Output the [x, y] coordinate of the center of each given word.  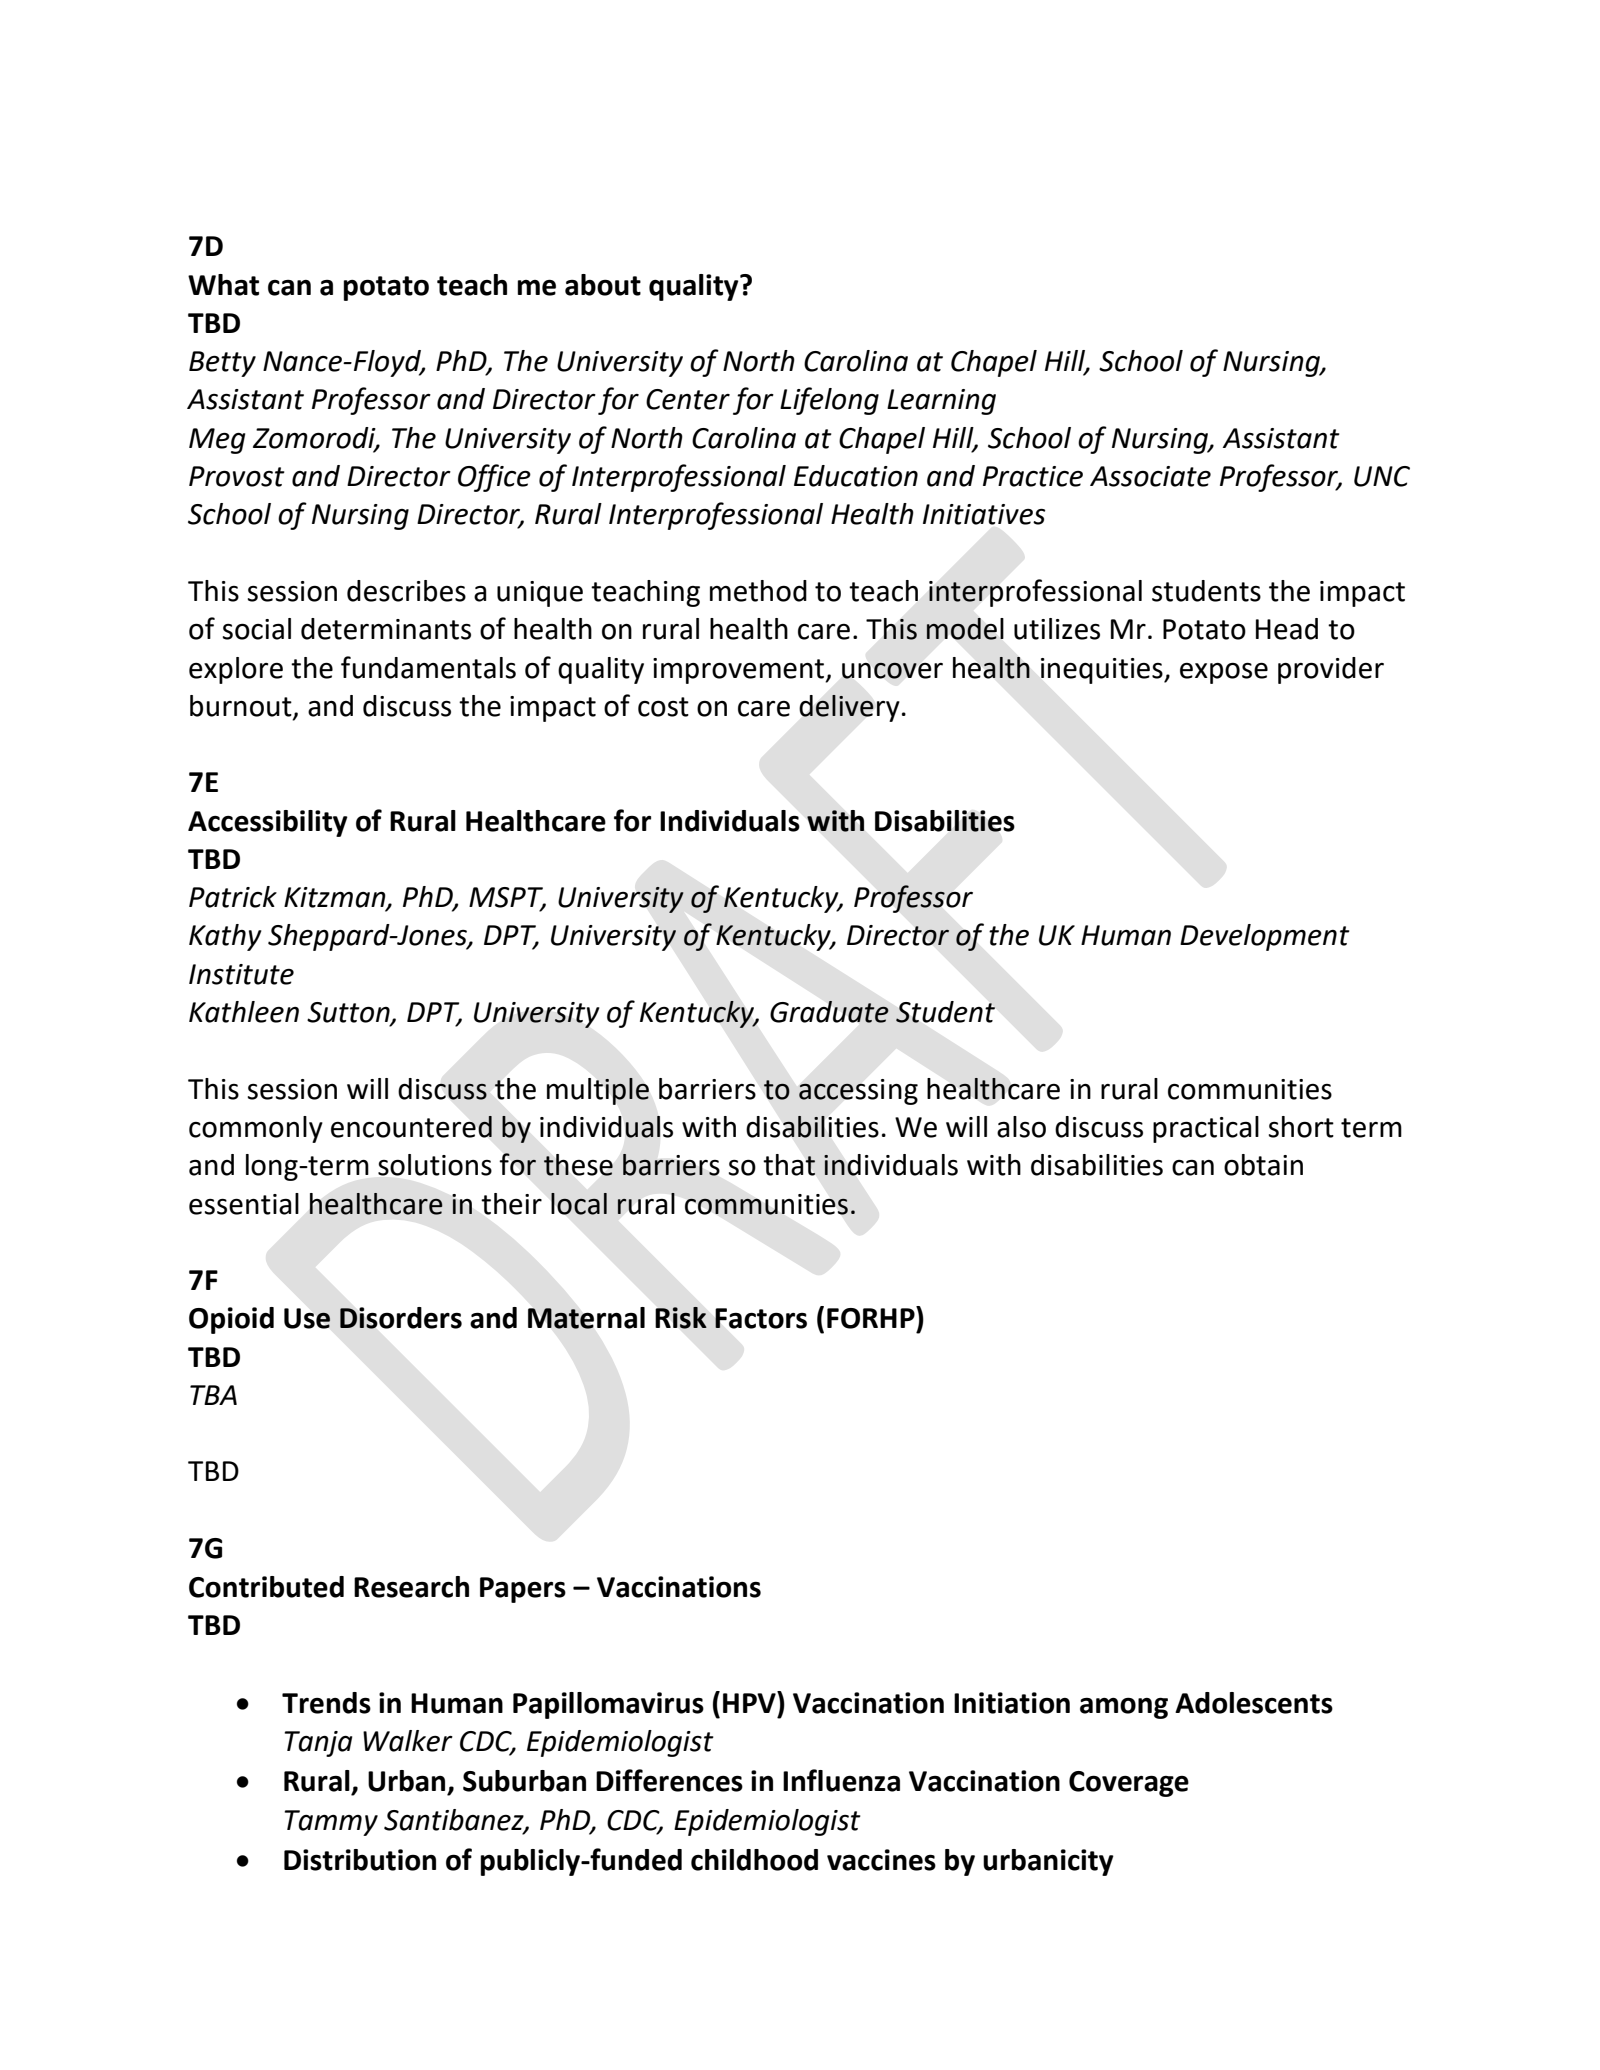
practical [1206, 1129]
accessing [858, 1092]
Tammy [331, 1823]
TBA [213, 1395]
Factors [761, 1318]
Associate [1150, 476]
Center [688, 399]
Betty [222, 364]
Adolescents [1254, 1703]
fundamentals [428, 667]
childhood [754, 1860]
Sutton [349, 1013]
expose [1224, 673]
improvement [740, 671]
